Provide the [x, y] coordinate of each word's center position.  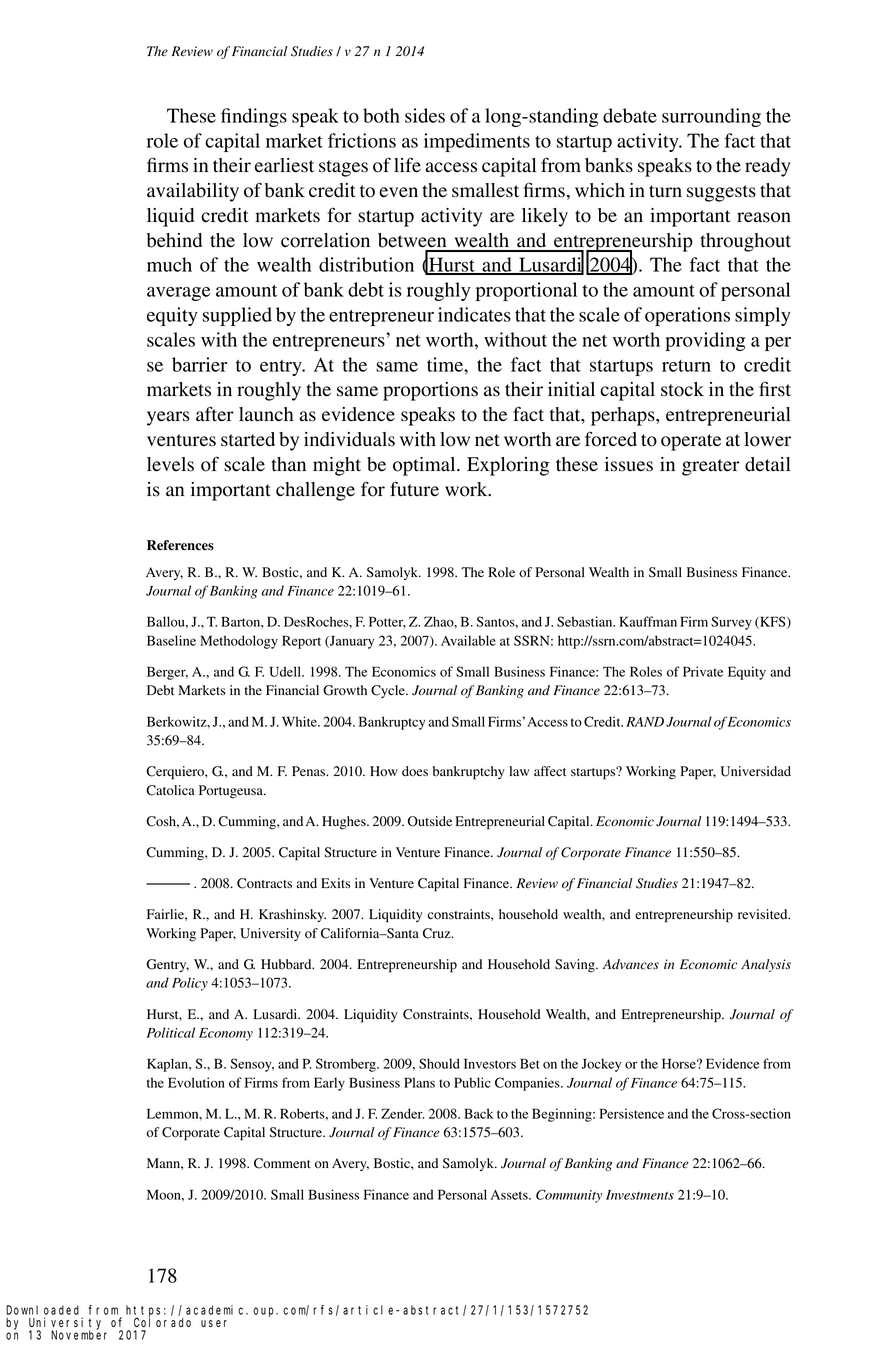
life [407, 165]
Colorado [162, 1322]
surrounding [711, 117]
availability [193, 192]
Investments [640, 1195]
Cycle [389, 691]
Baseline [171, 640]
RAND [645, 722]
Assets [510, 1195]
